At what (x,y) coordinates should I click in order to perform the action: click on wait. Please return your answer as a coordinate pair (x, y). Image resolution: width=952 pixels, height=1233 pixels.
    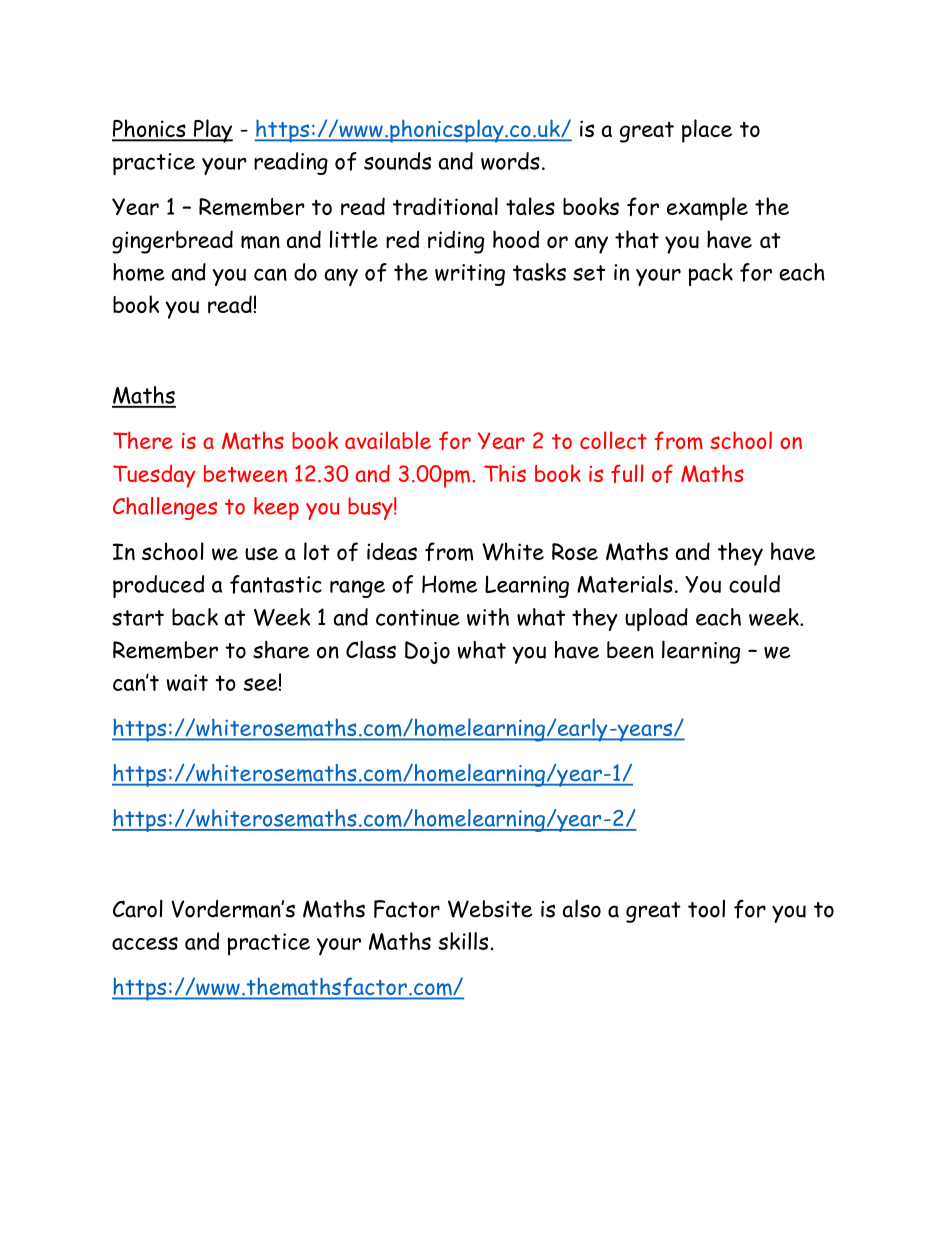
    Looking at the image, I should click on (187, 682).
